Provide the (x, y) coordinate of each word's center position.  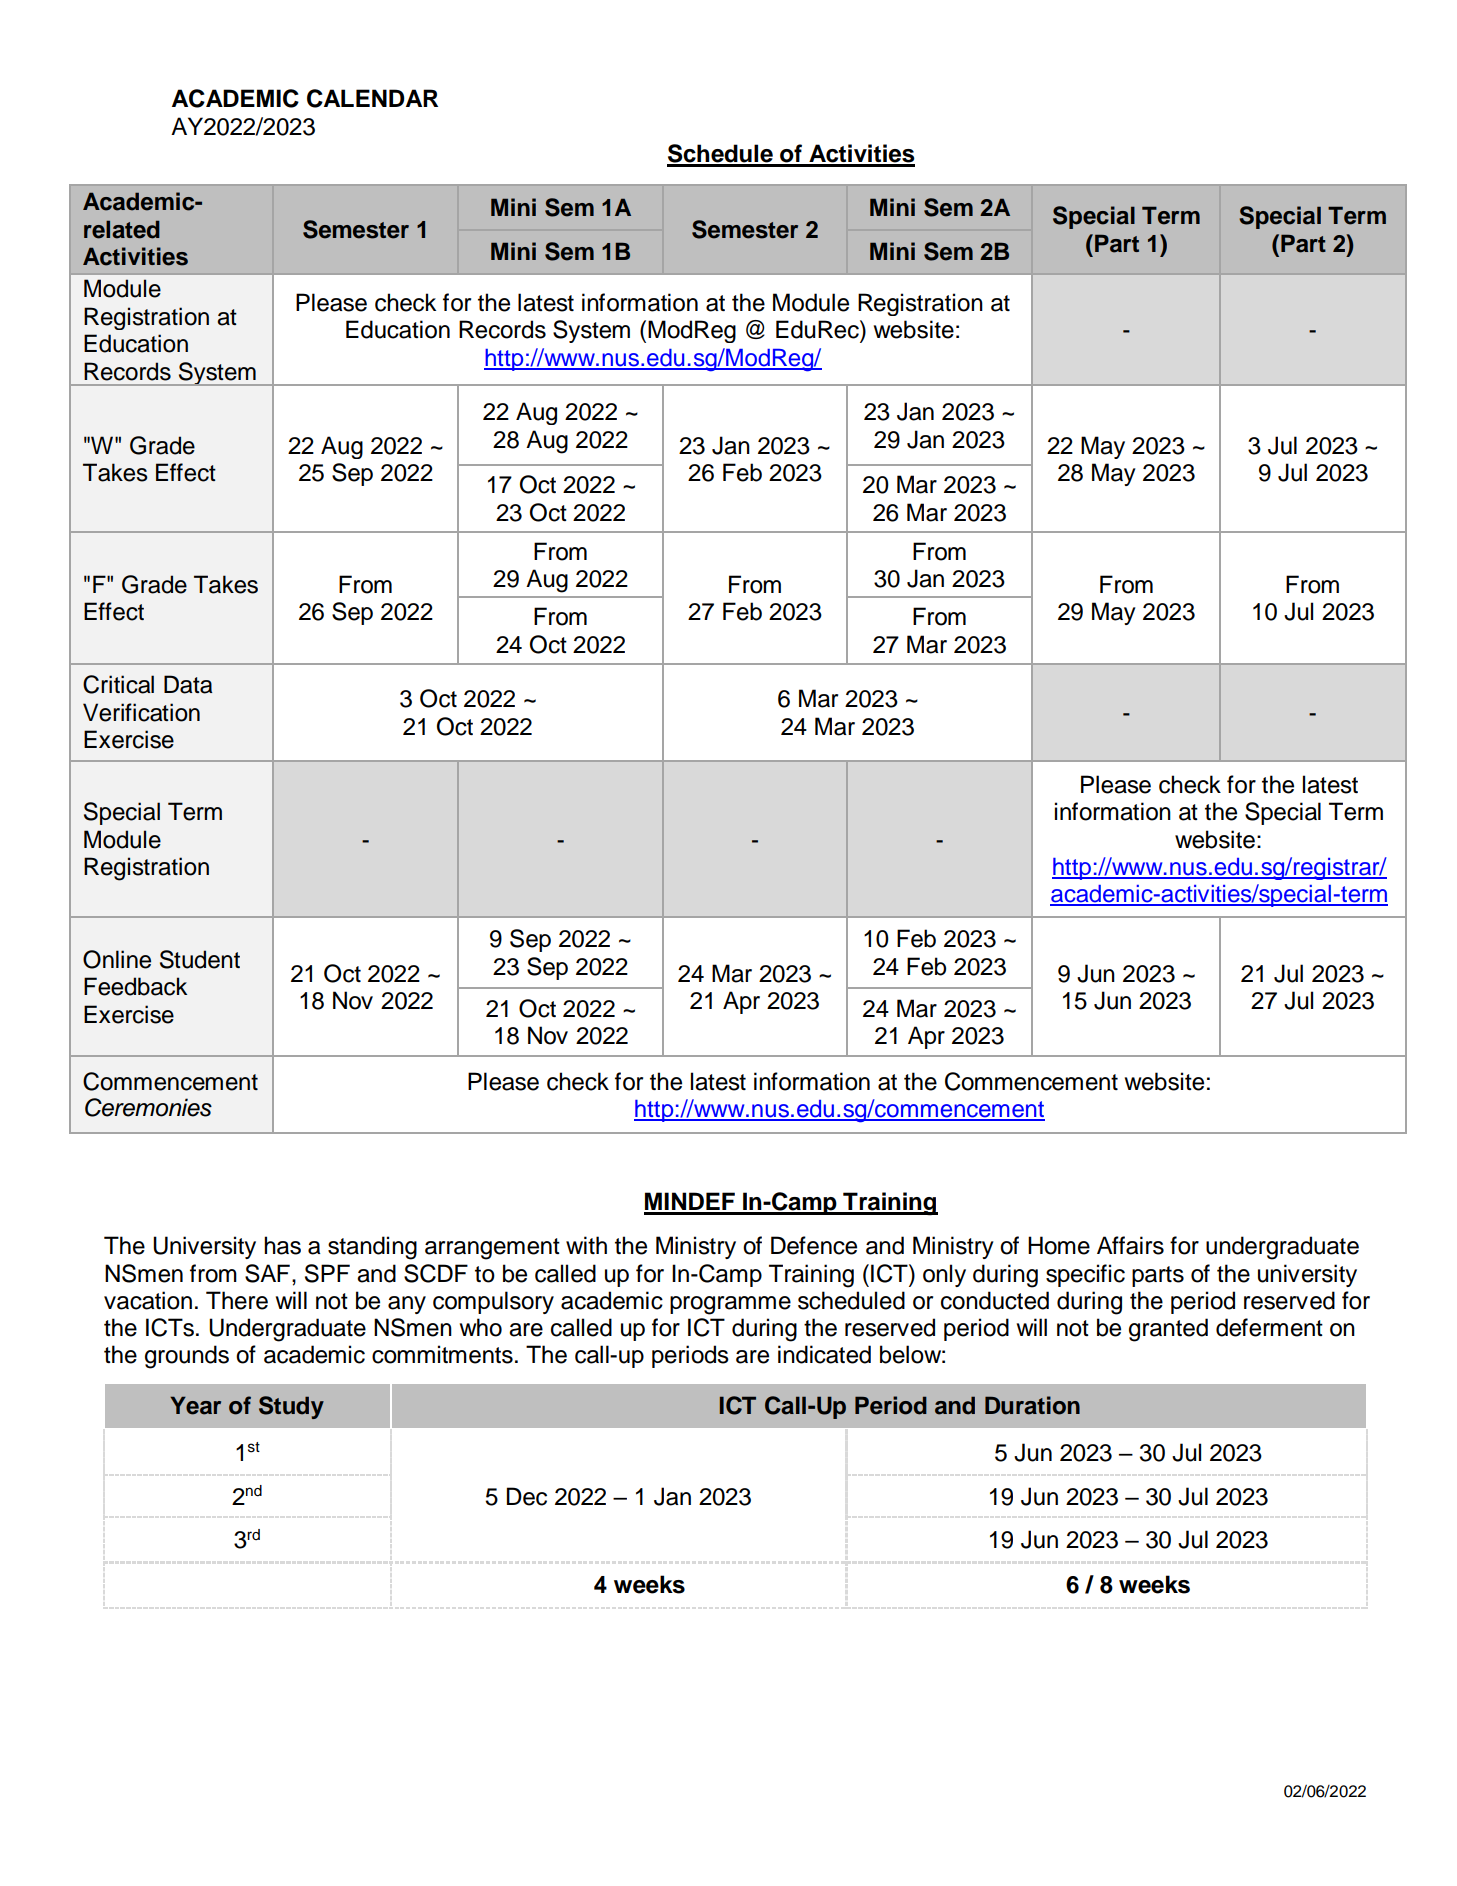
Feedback (135, 986)
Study (291, 1407)
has (282, 1245)
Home (1059, 1245)
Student (200, 959)
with (586, 1245)
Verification (141, 712)
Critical (118, 684)
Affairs (1130, 1245)
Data (188, 684)
